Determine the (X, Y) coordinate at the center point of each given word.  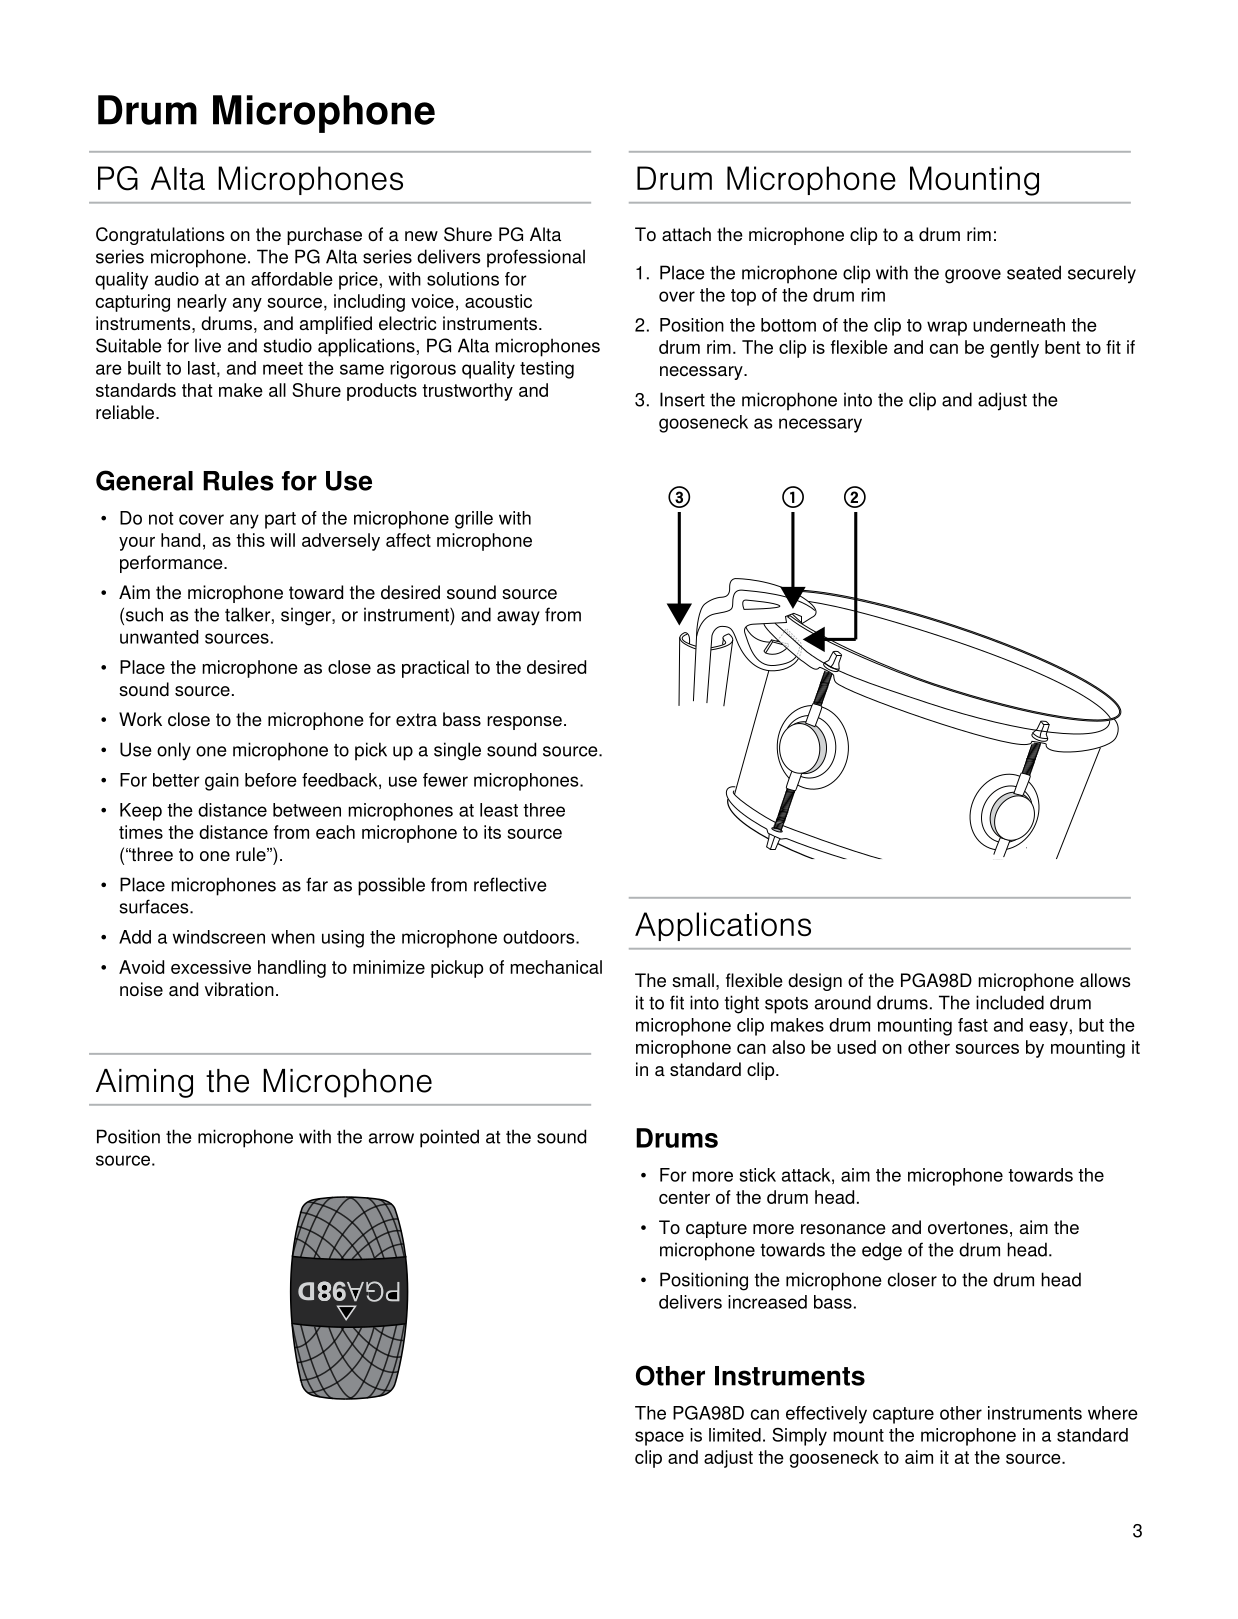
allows (1105, 980)
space (659, 1438)
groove (973, 276)
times (141, 832)
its (492, 832)
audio (177, 279)
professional (536, 258)
